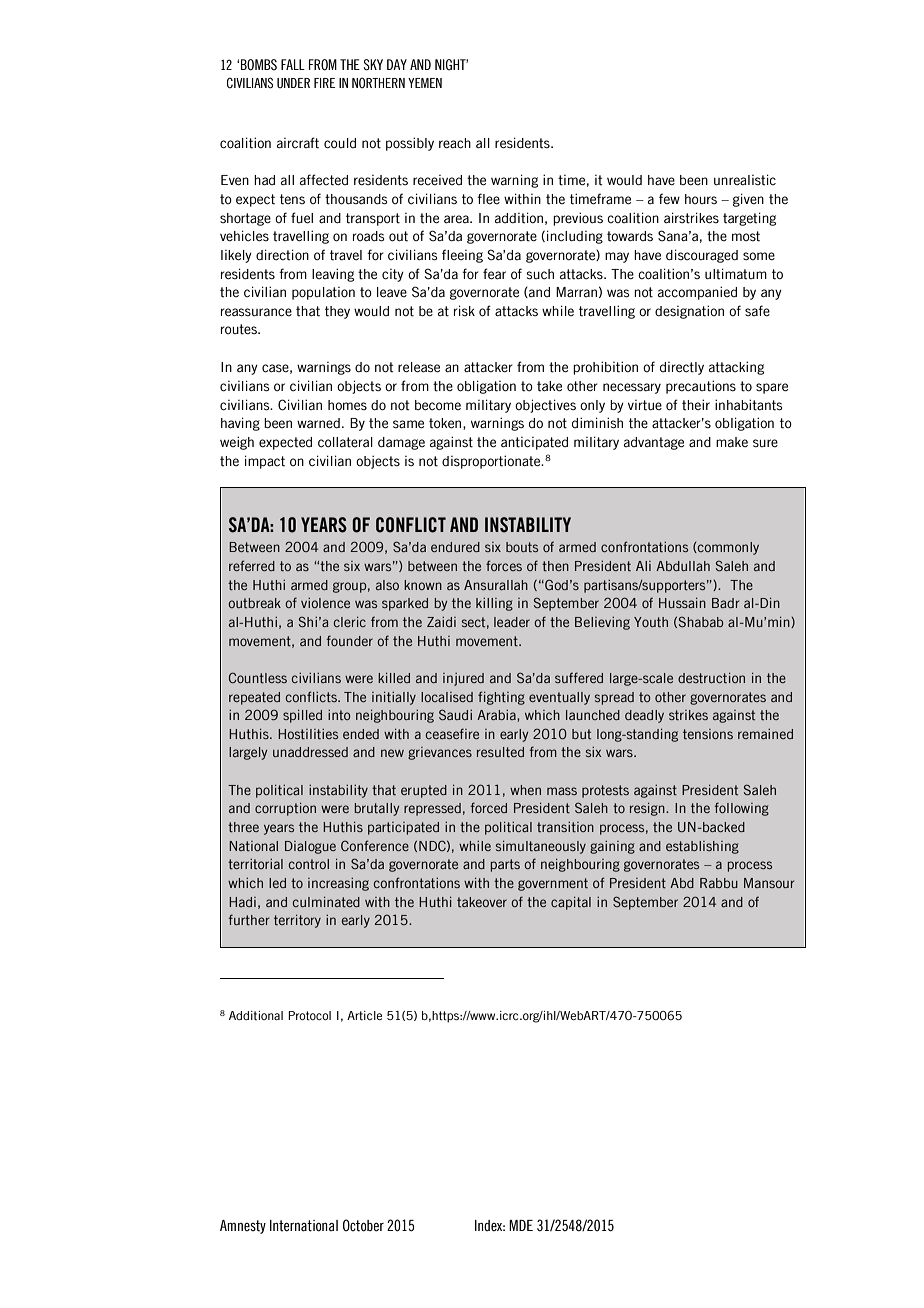  Describe the element at coordinates (243, 1227) in the screenshot. I see `Amnesty` at that location.
